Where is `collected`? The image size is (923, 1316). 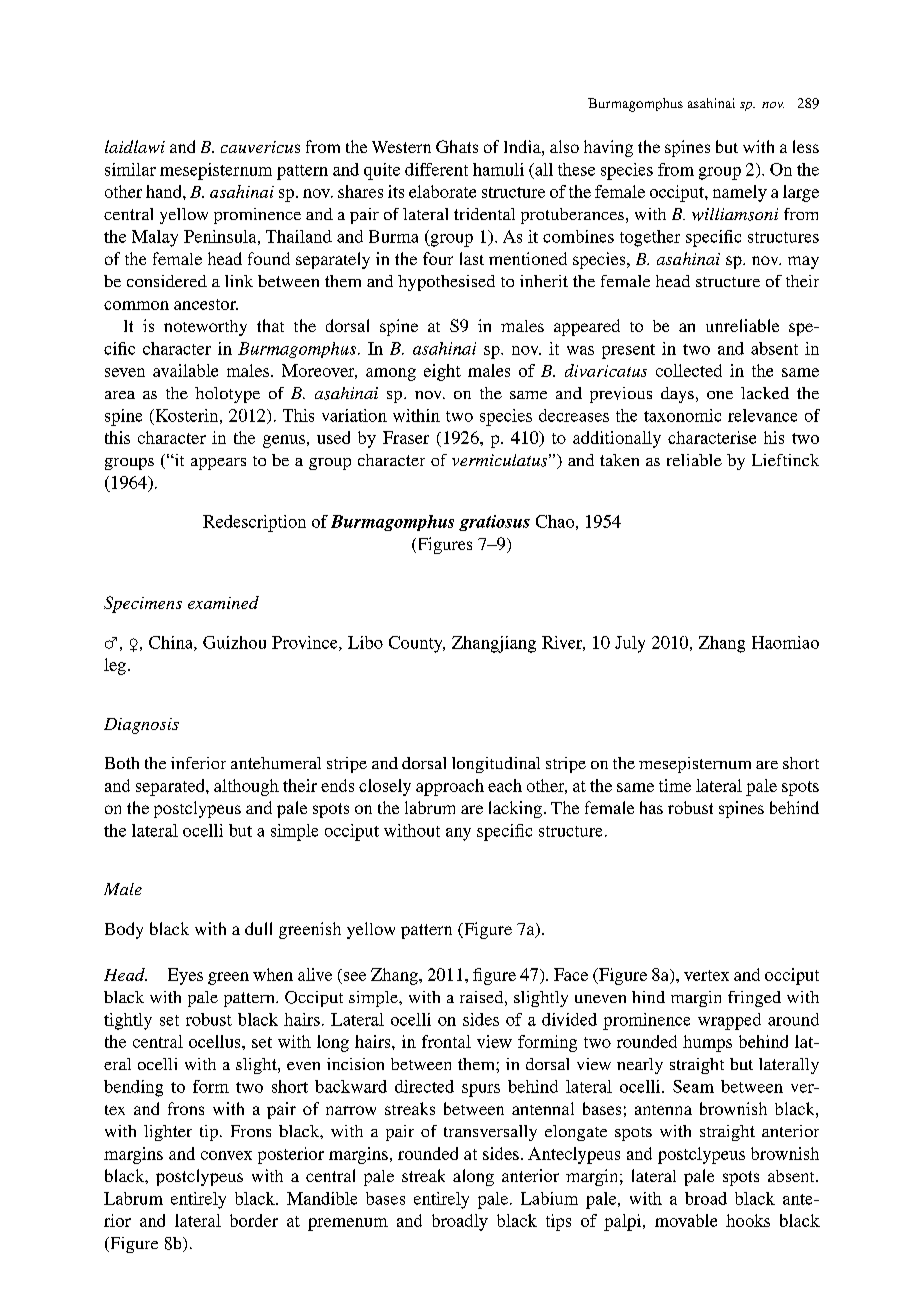
collected is located at coordinates (689, 370).
